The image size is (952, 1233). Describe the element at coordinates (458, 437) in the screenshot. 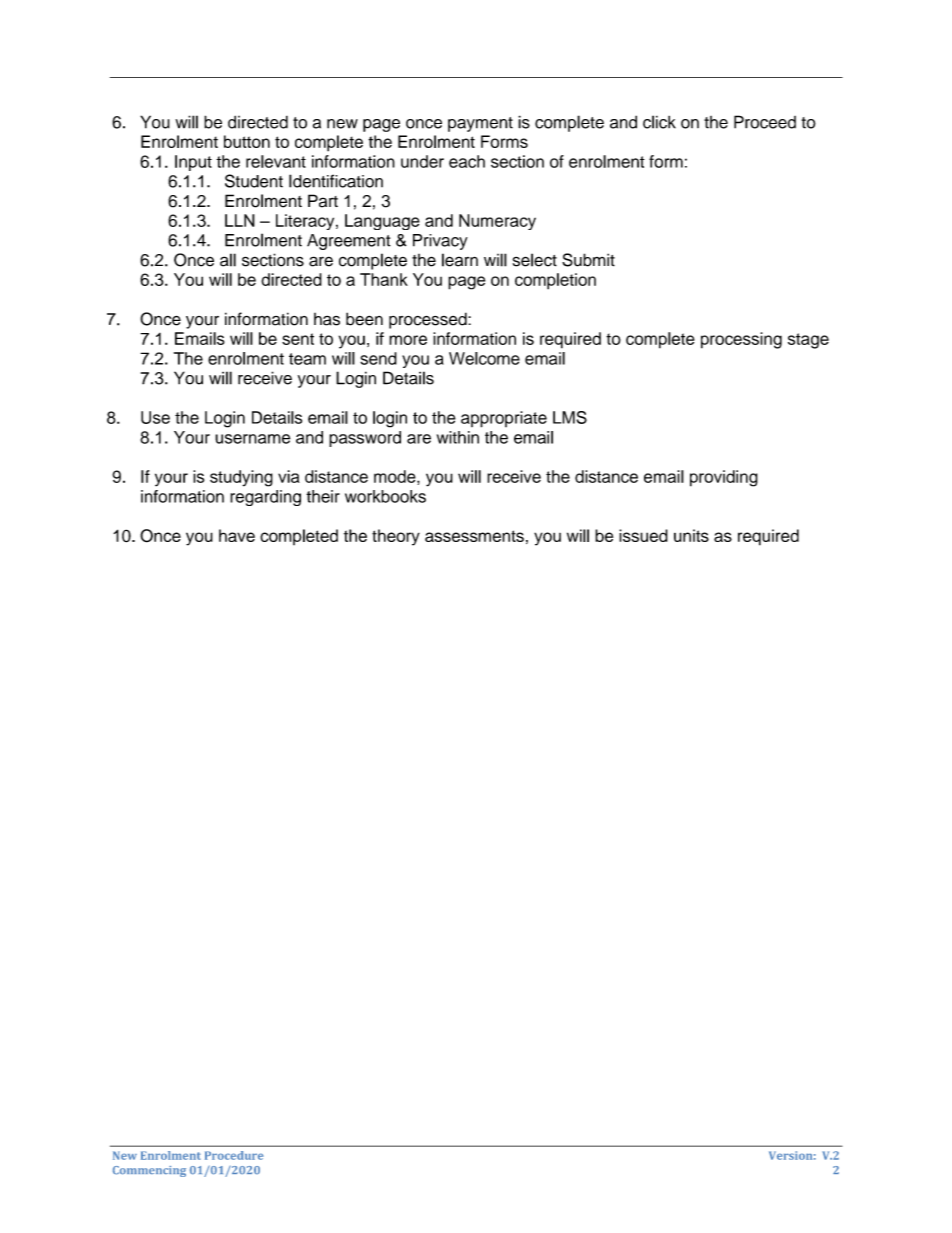

I see `within` at that location.
